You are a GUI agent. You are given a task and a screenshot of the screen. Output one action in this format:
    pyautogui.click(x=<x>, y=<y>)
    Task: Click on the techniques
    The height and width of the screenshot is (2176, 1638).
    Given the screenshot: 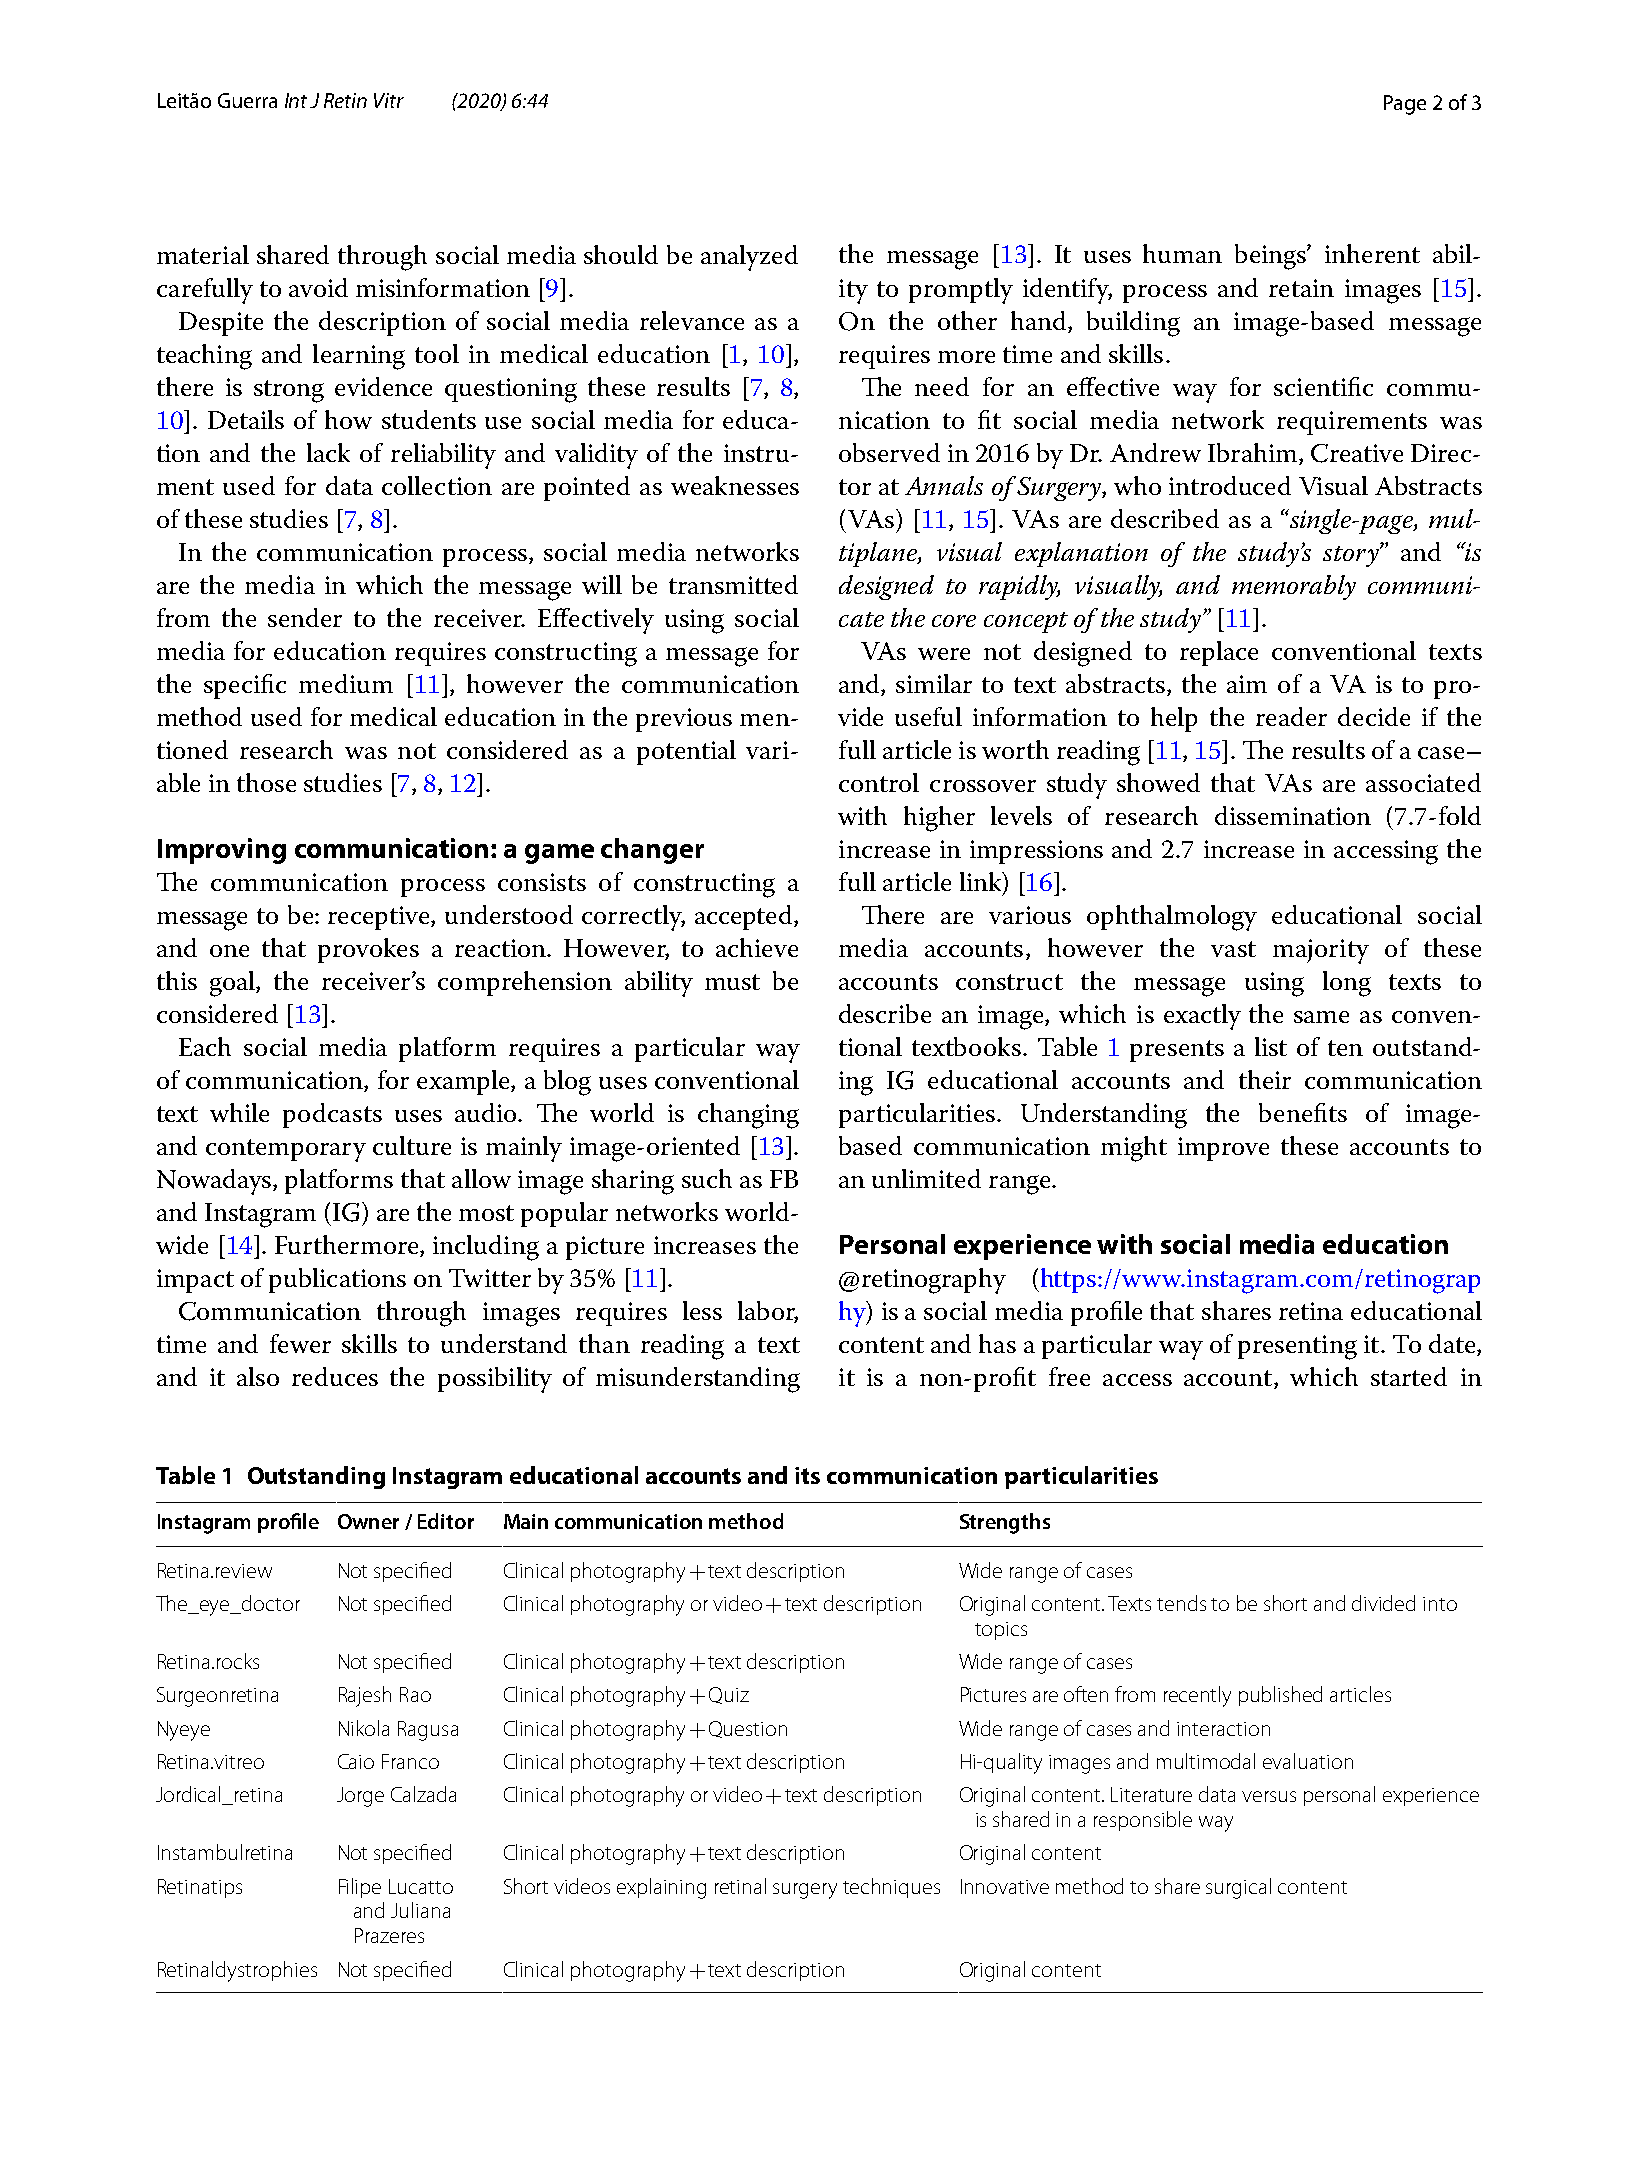 What is the action you would take?
    pyautogui.click(x=891, y=1888)
